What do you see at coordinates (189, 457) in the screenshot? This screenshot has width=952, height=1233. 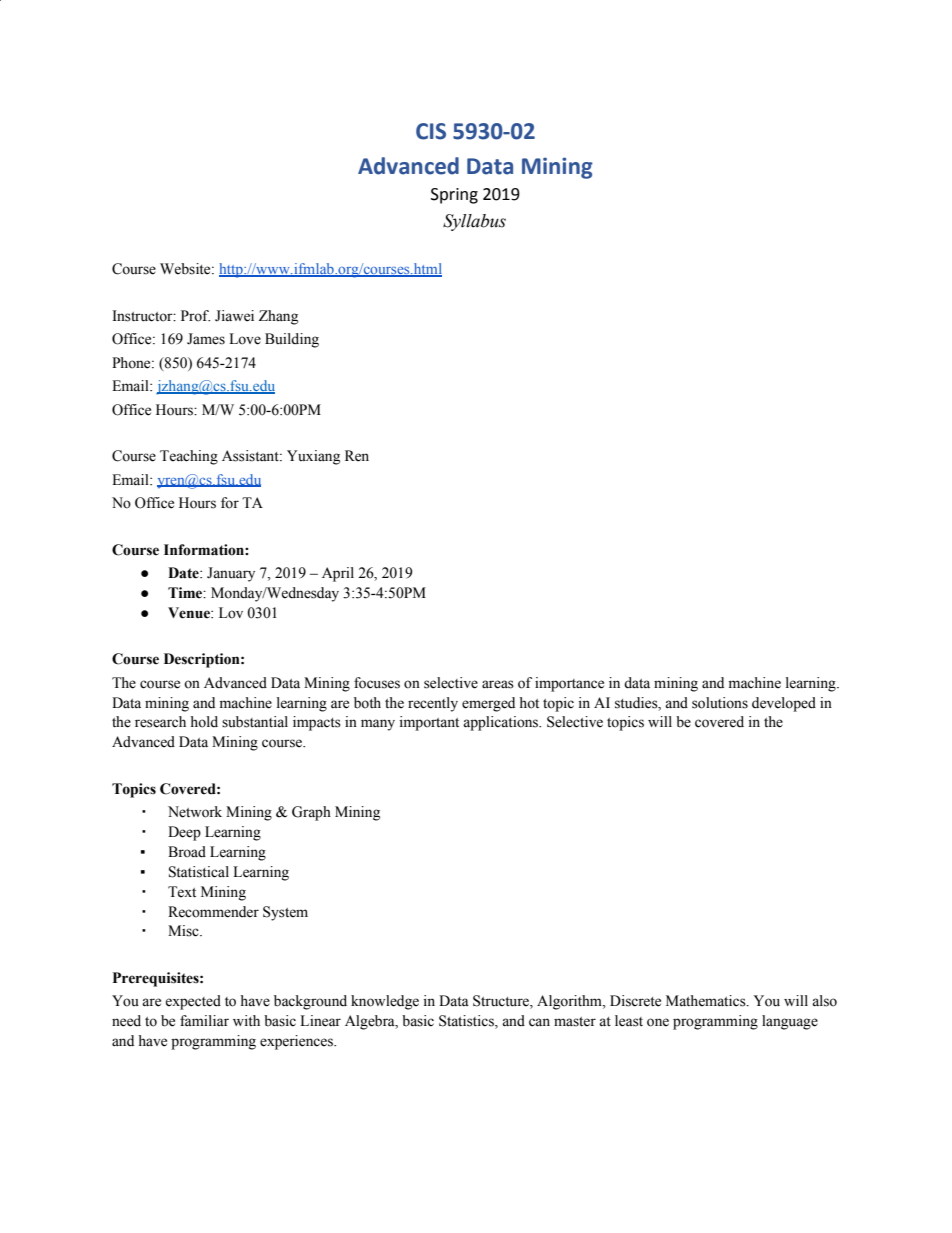 I see `Teaching` at bounding box center [189, 457].
